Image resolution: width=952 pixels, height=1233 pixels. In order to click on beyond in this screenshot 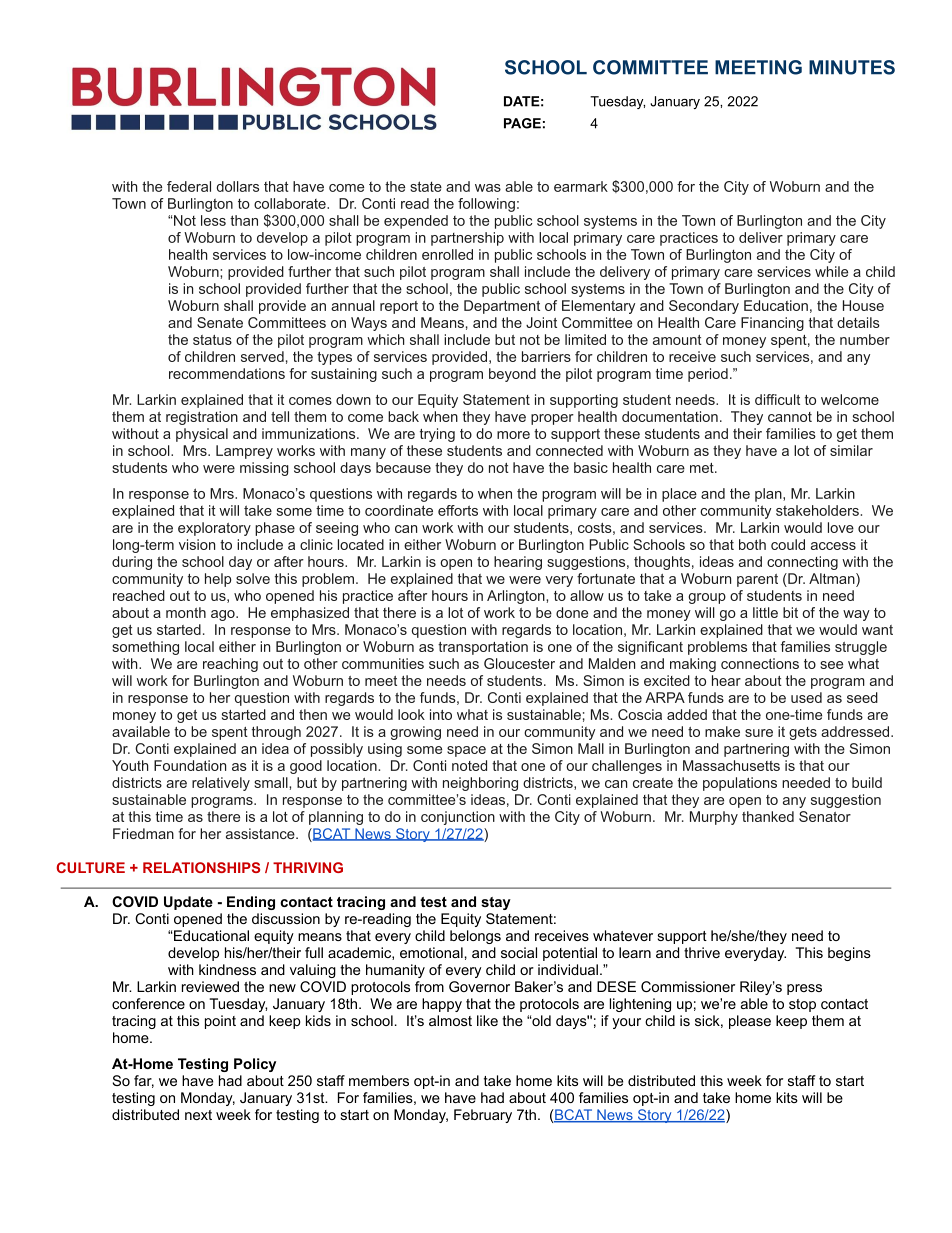, I will do `click(512, 375)`.
